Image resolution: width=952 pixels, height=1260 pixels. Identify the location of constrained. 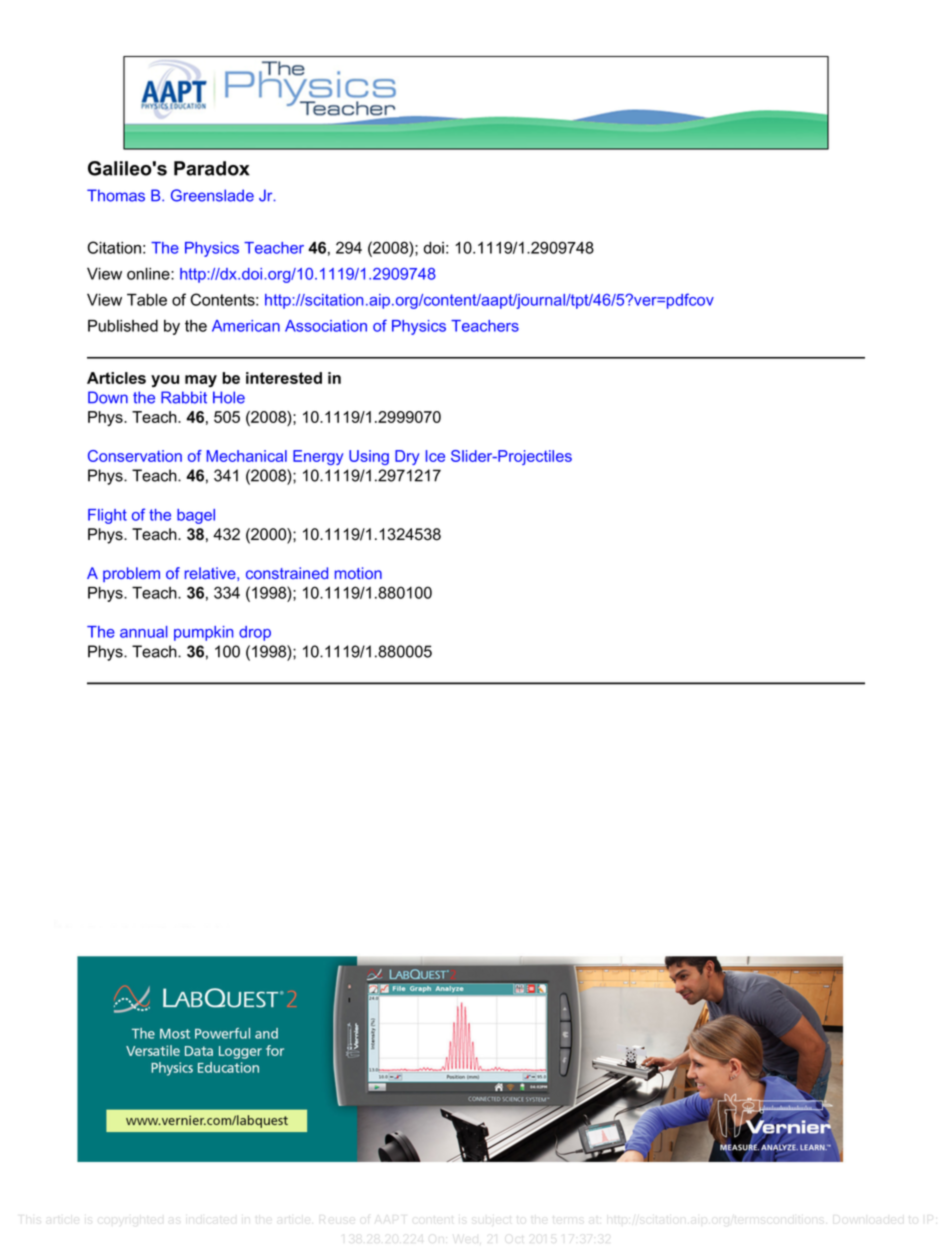
(287, 573).
